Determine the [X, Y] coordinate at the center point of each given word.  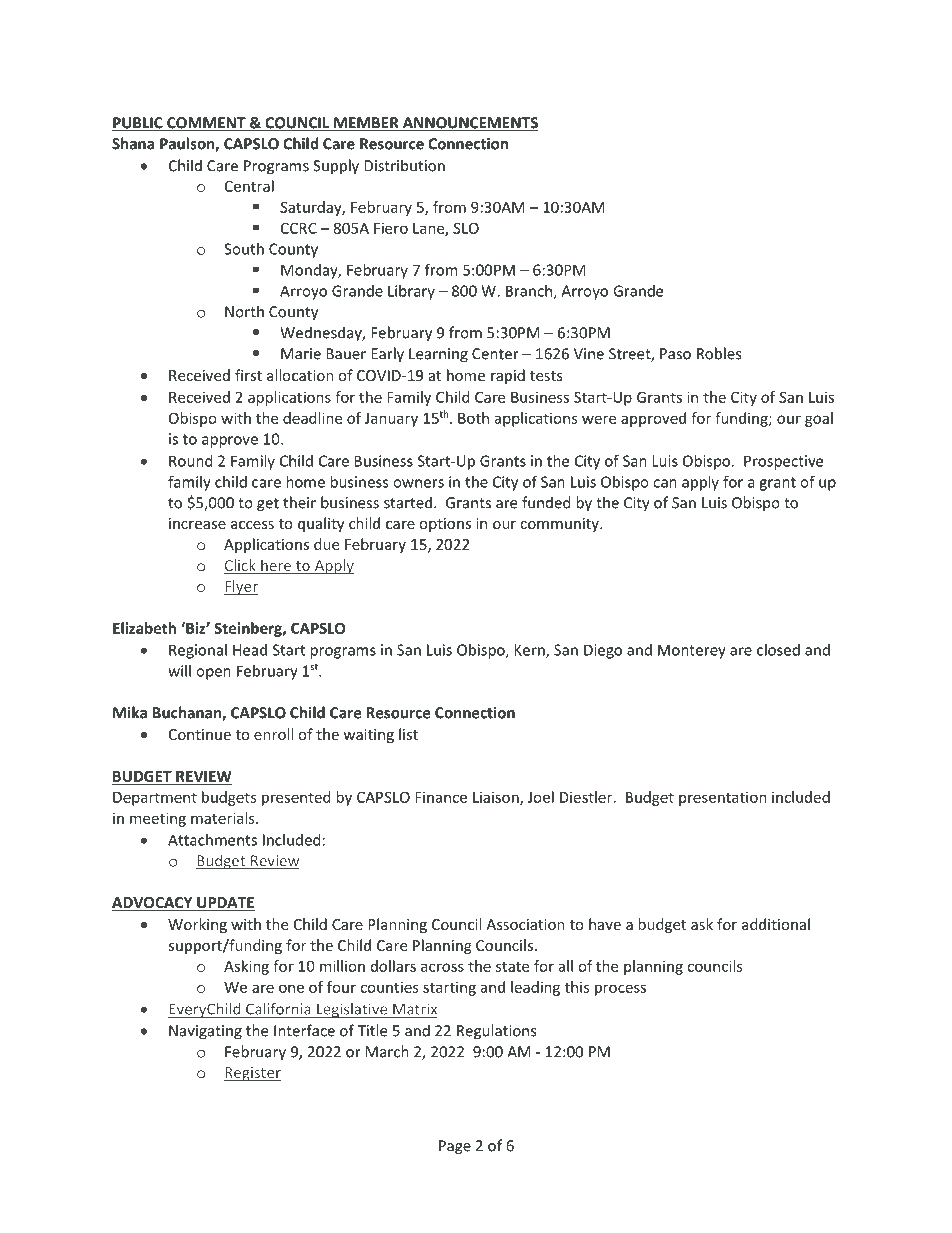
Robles [719, 353]
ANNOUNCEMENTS [469, 124]
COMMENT [206, 124]
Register [252, 1074]
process [620, 990]
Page [455, 1147]
